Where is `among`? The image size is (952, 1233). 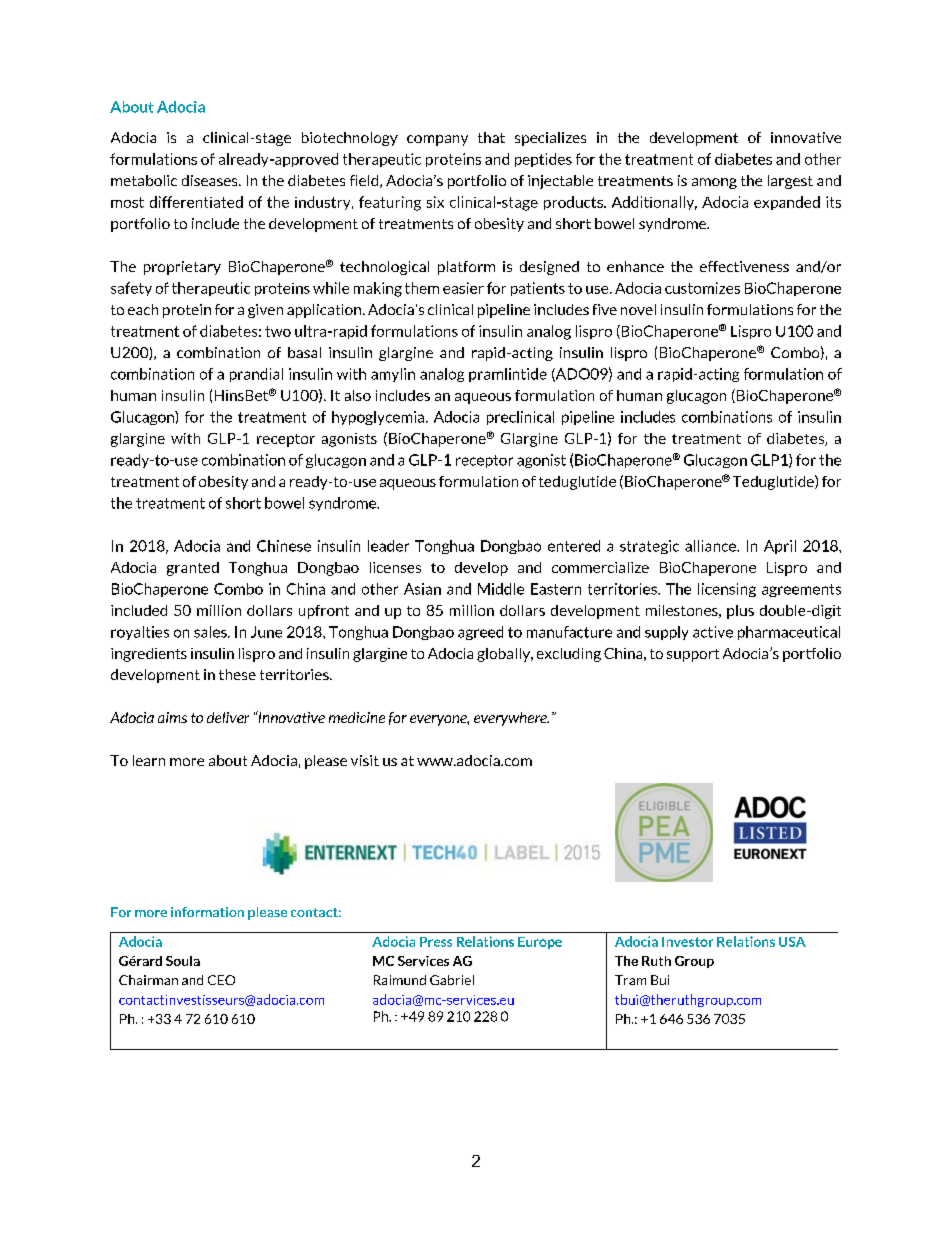 among is located at coordinates (714, 183).
